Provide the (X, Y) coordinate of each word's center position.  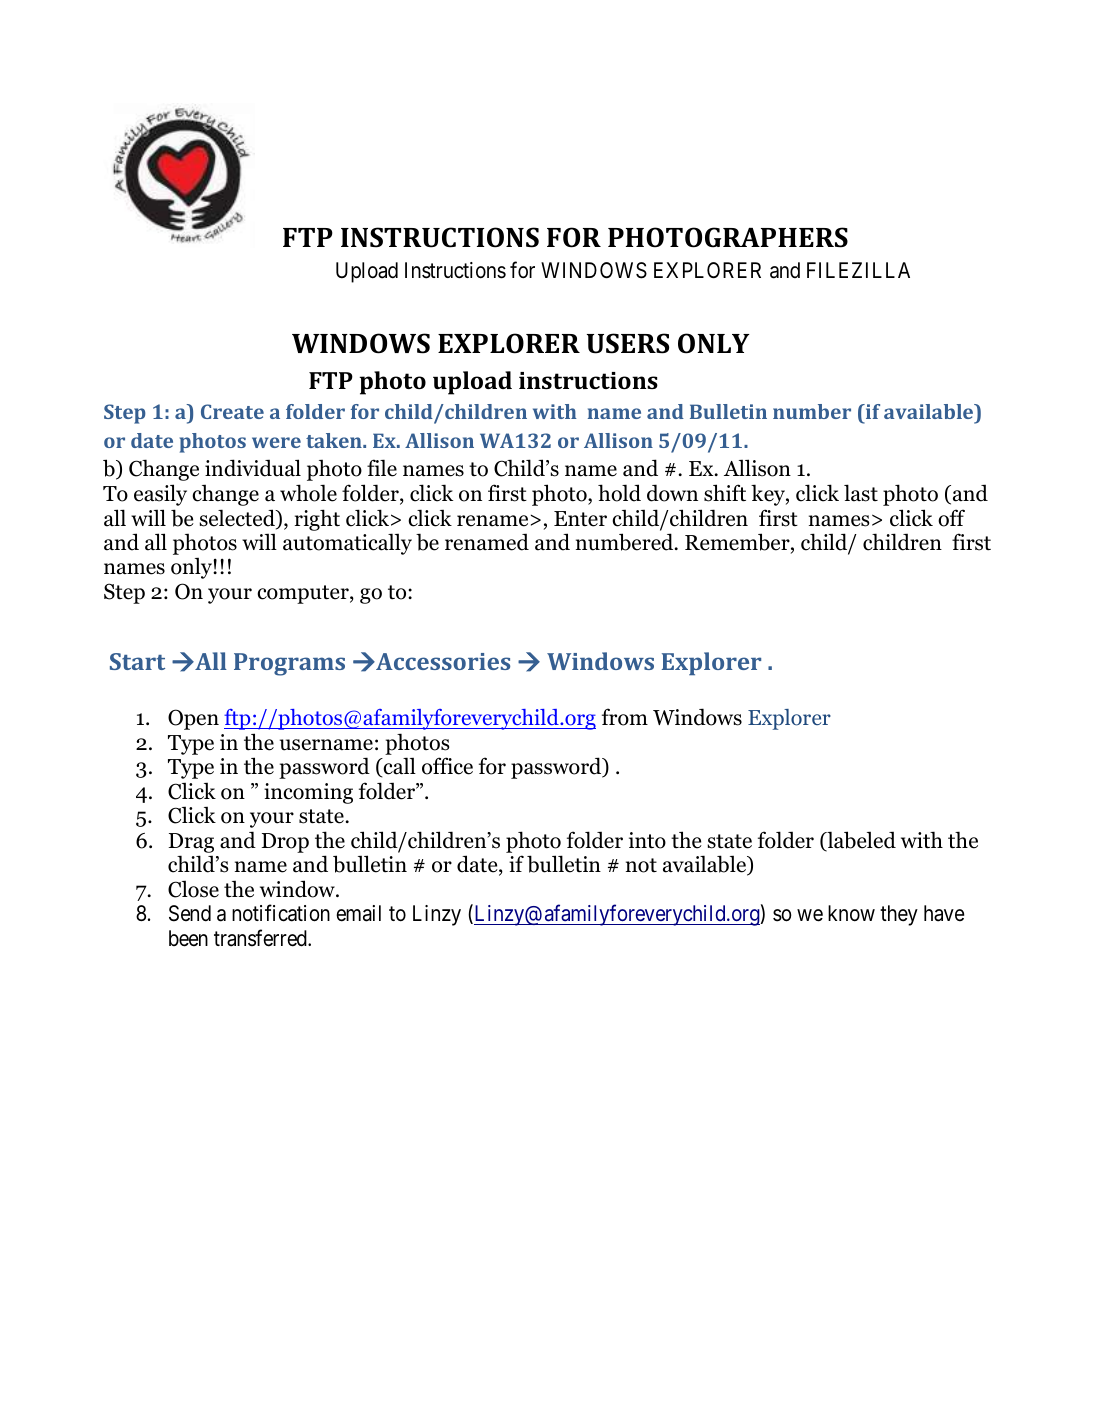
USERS (628, 343)
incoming (308, 793)
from (625, 717)
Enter (580, 519)
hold (619, 493)
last (861, 493)
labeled (860, 841)
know (851, 913)
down (672, 493)
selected (238, 519)
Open (193, 719)
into (647, 840)
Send (190, 913)
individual (253, 468)
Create (232, 411)
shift (725, 493)
